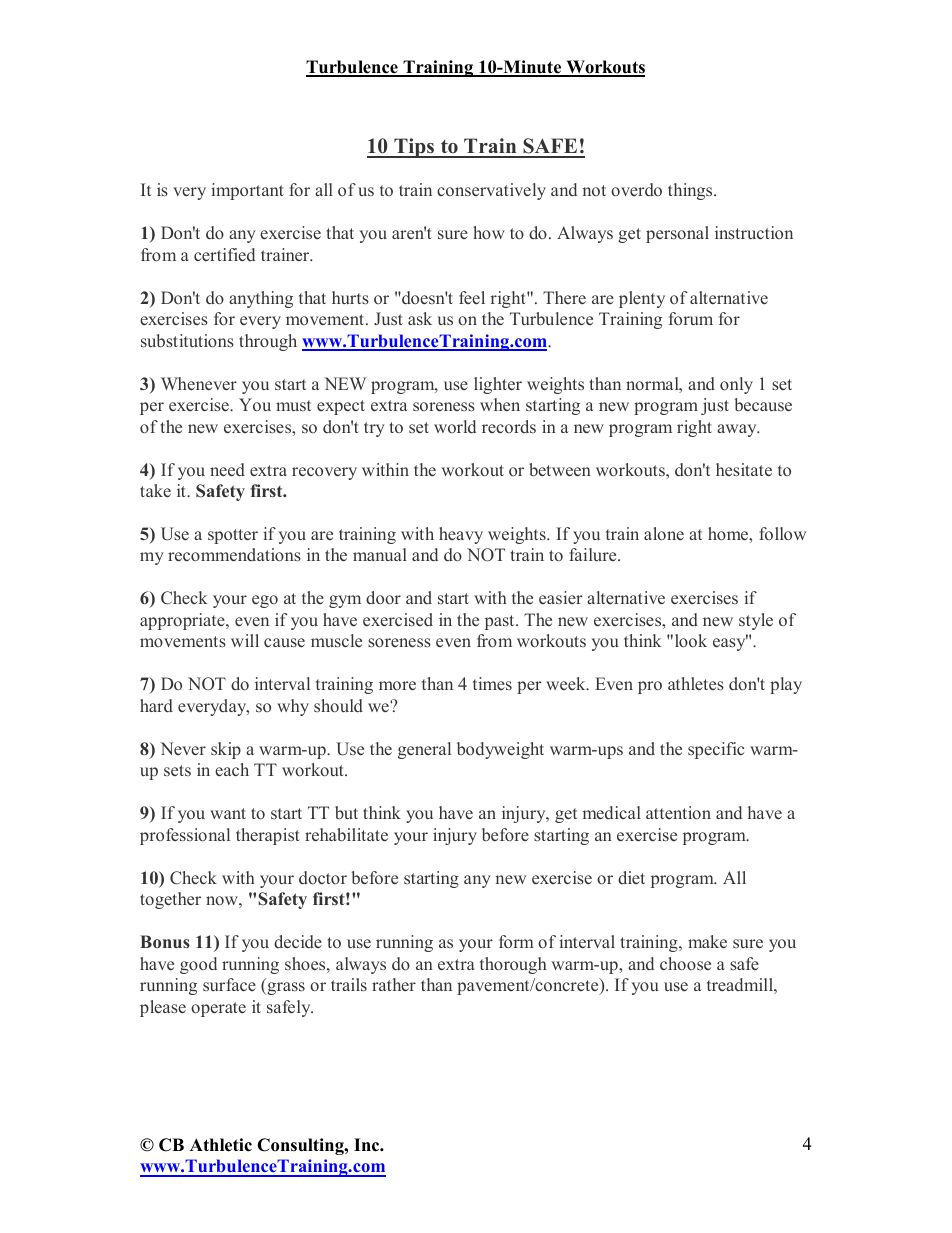  Describe the element at coordinates (685, 963) in the document. I see `choose` at that location.
